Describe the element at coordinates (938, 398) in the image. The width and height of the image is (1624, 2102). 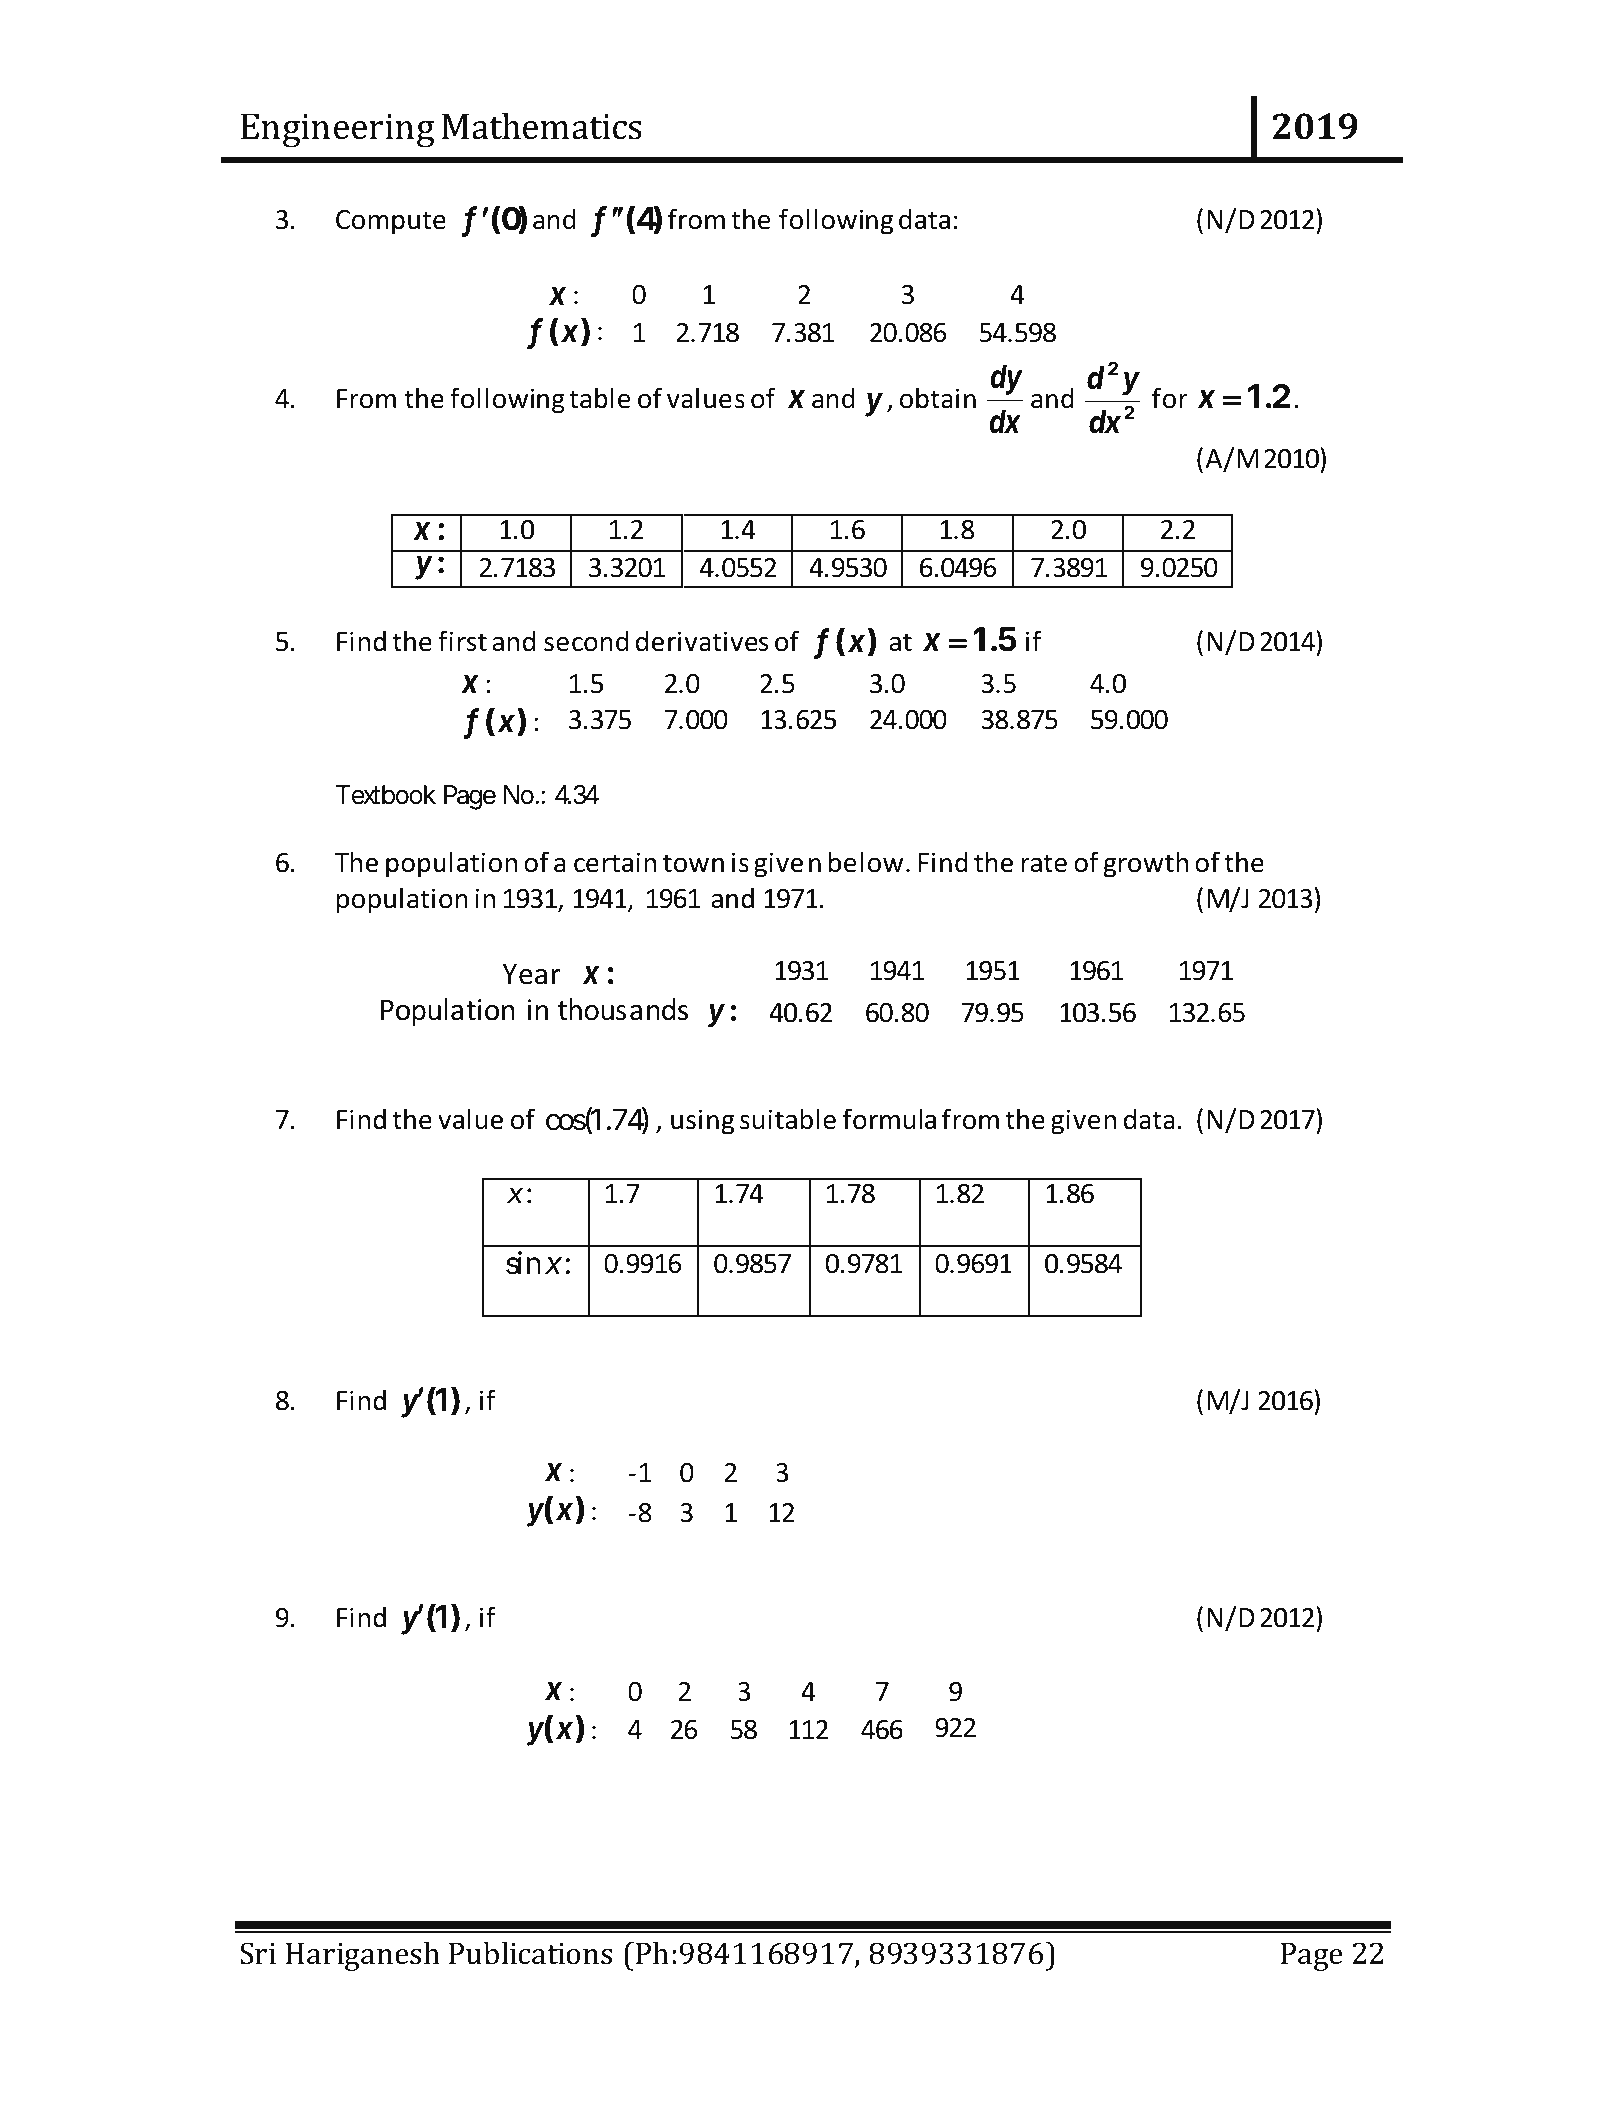
I see `obtain` at that location.
